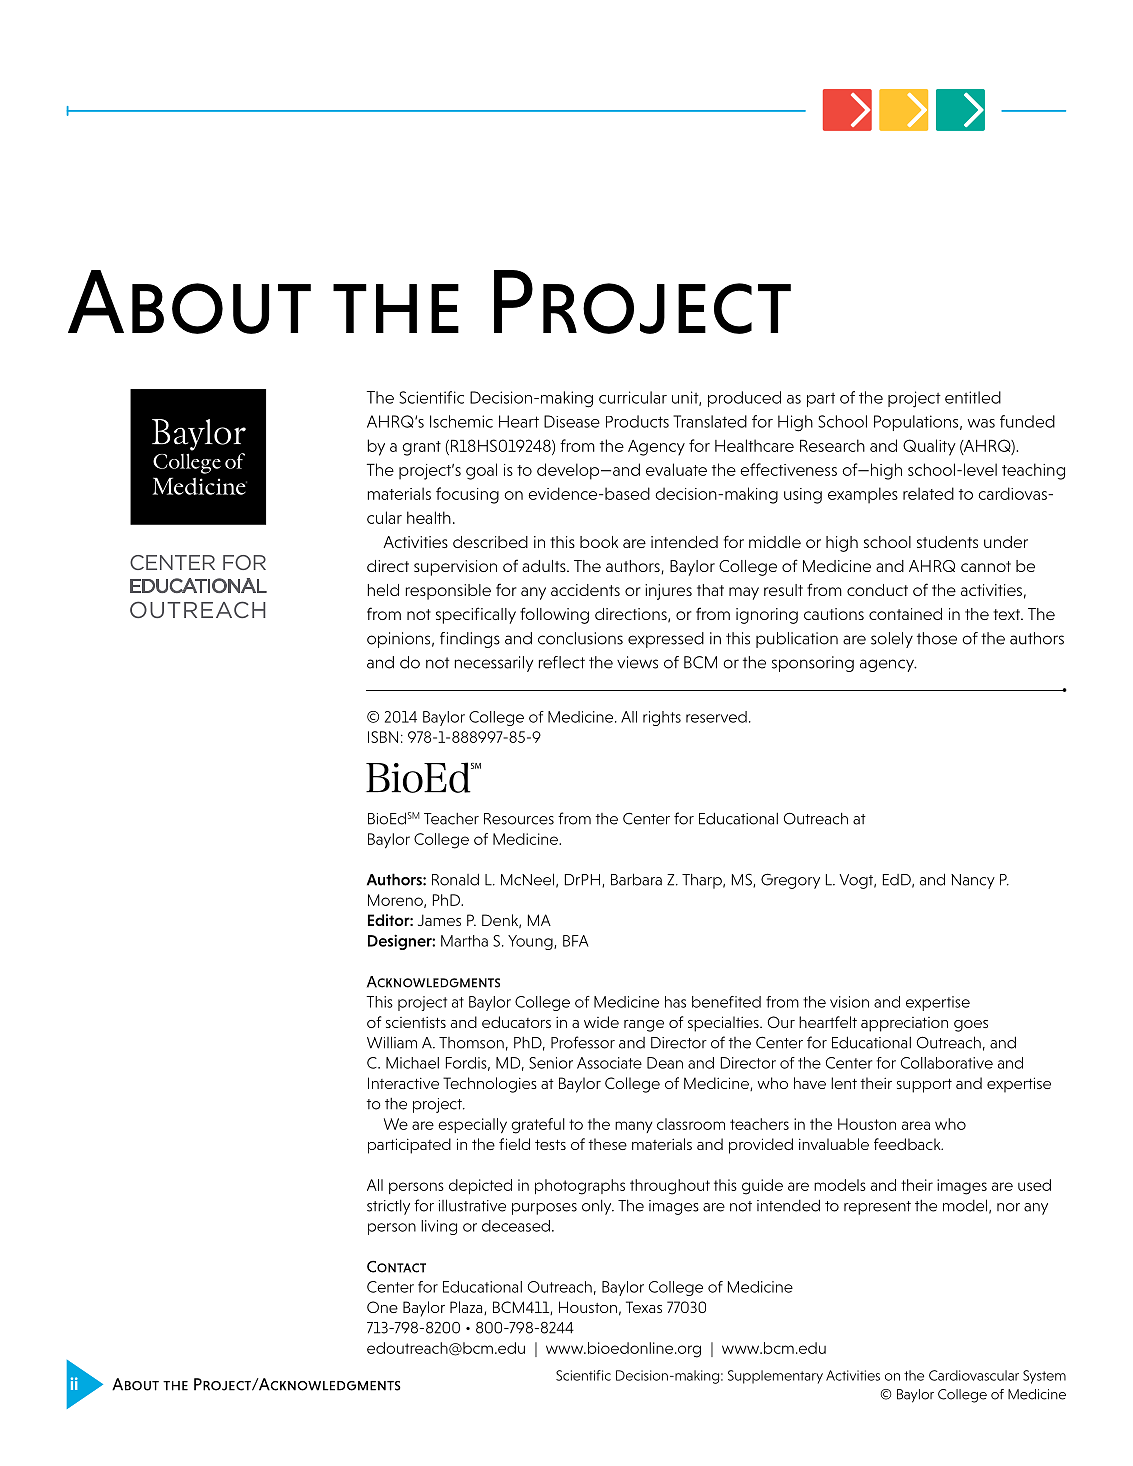  What do you see at coordinates (981, 423) in the page?
I see `was` at bounding box center [981, 423].
